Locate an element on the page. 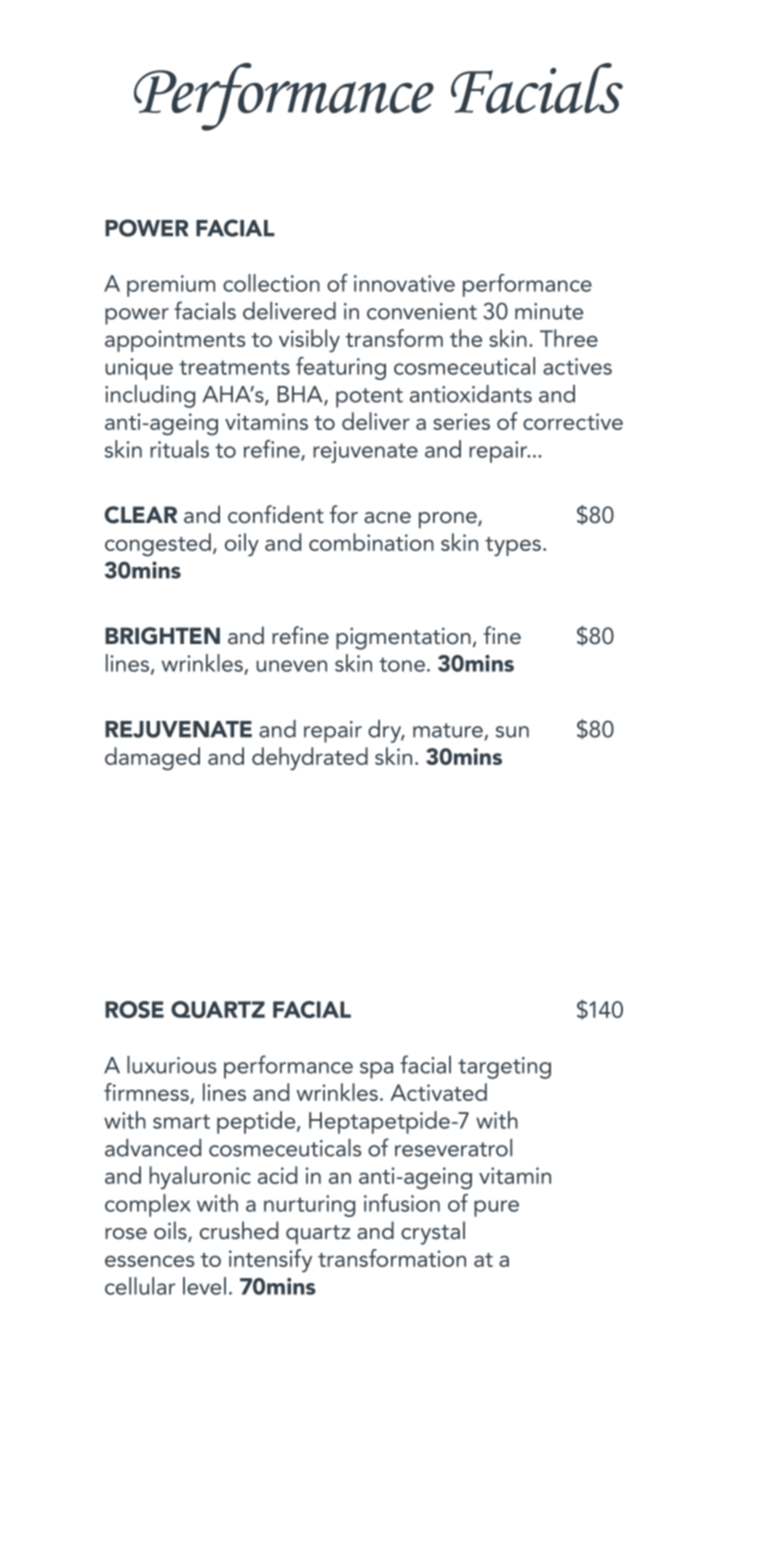  targeting is located at coordinates (504, 1068).
